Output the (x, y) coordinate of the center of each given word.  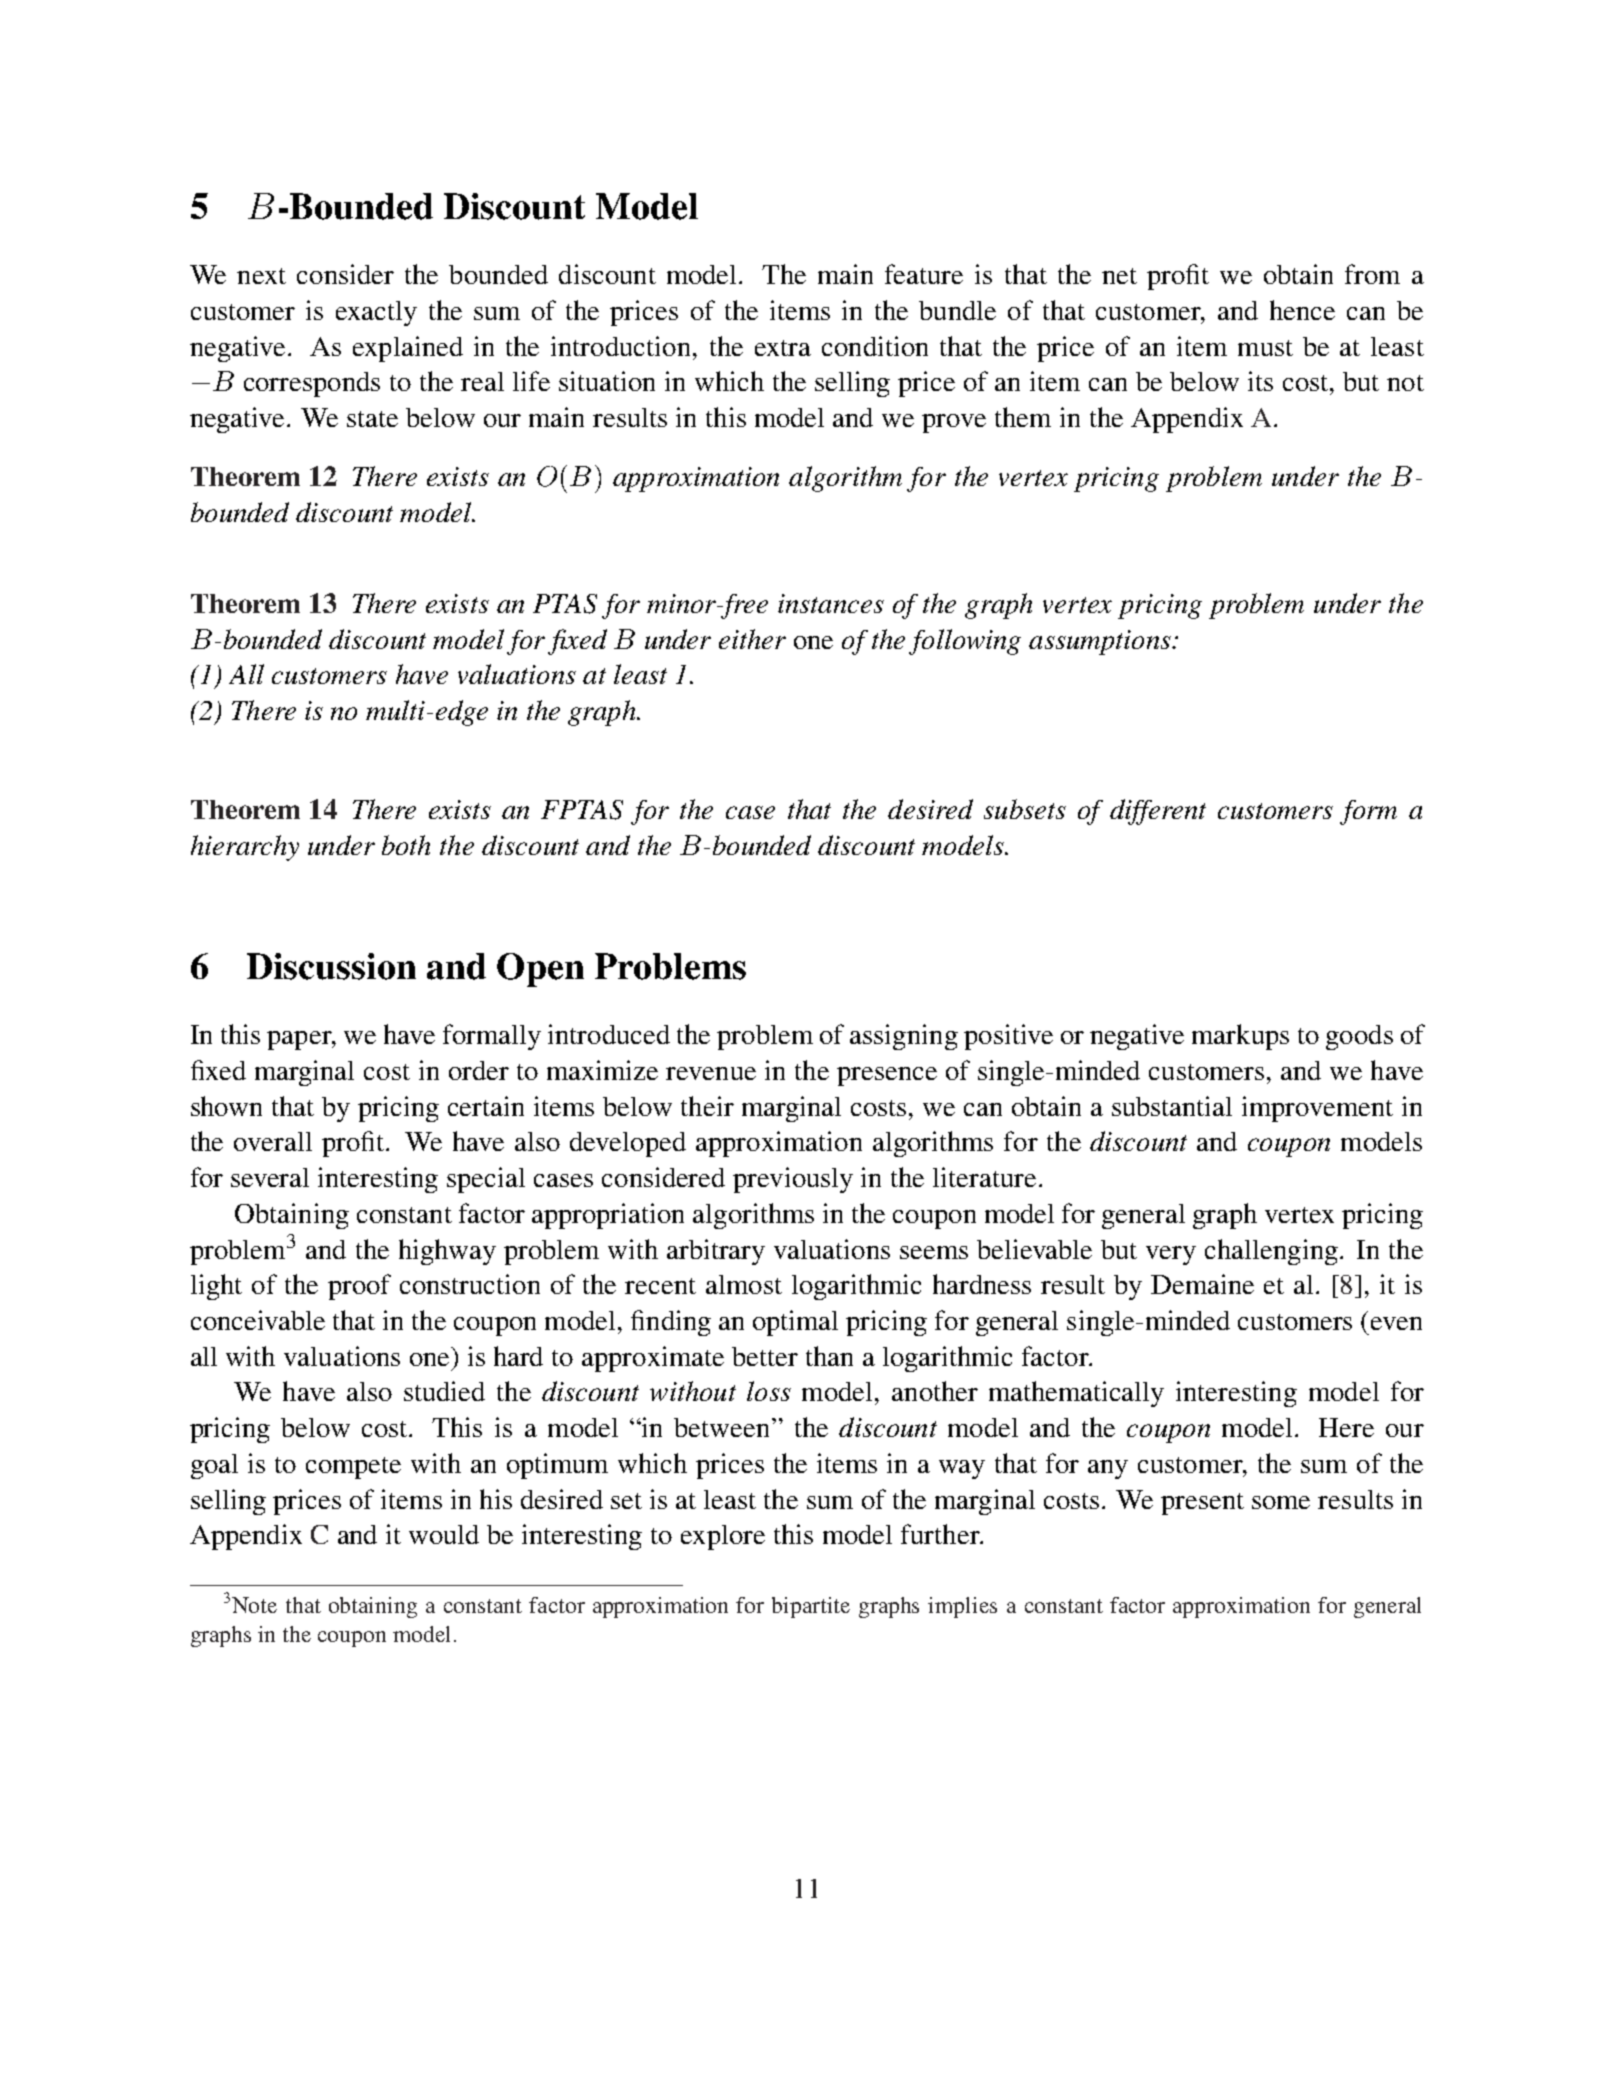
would (444, 1534)
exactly (376, 313)
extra (783, 348)
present (1202, 1504)
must (1265, 348)
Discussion (331, 966)
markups (1240, 1037)
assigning (904, 1037)
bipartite (811, 1607)
